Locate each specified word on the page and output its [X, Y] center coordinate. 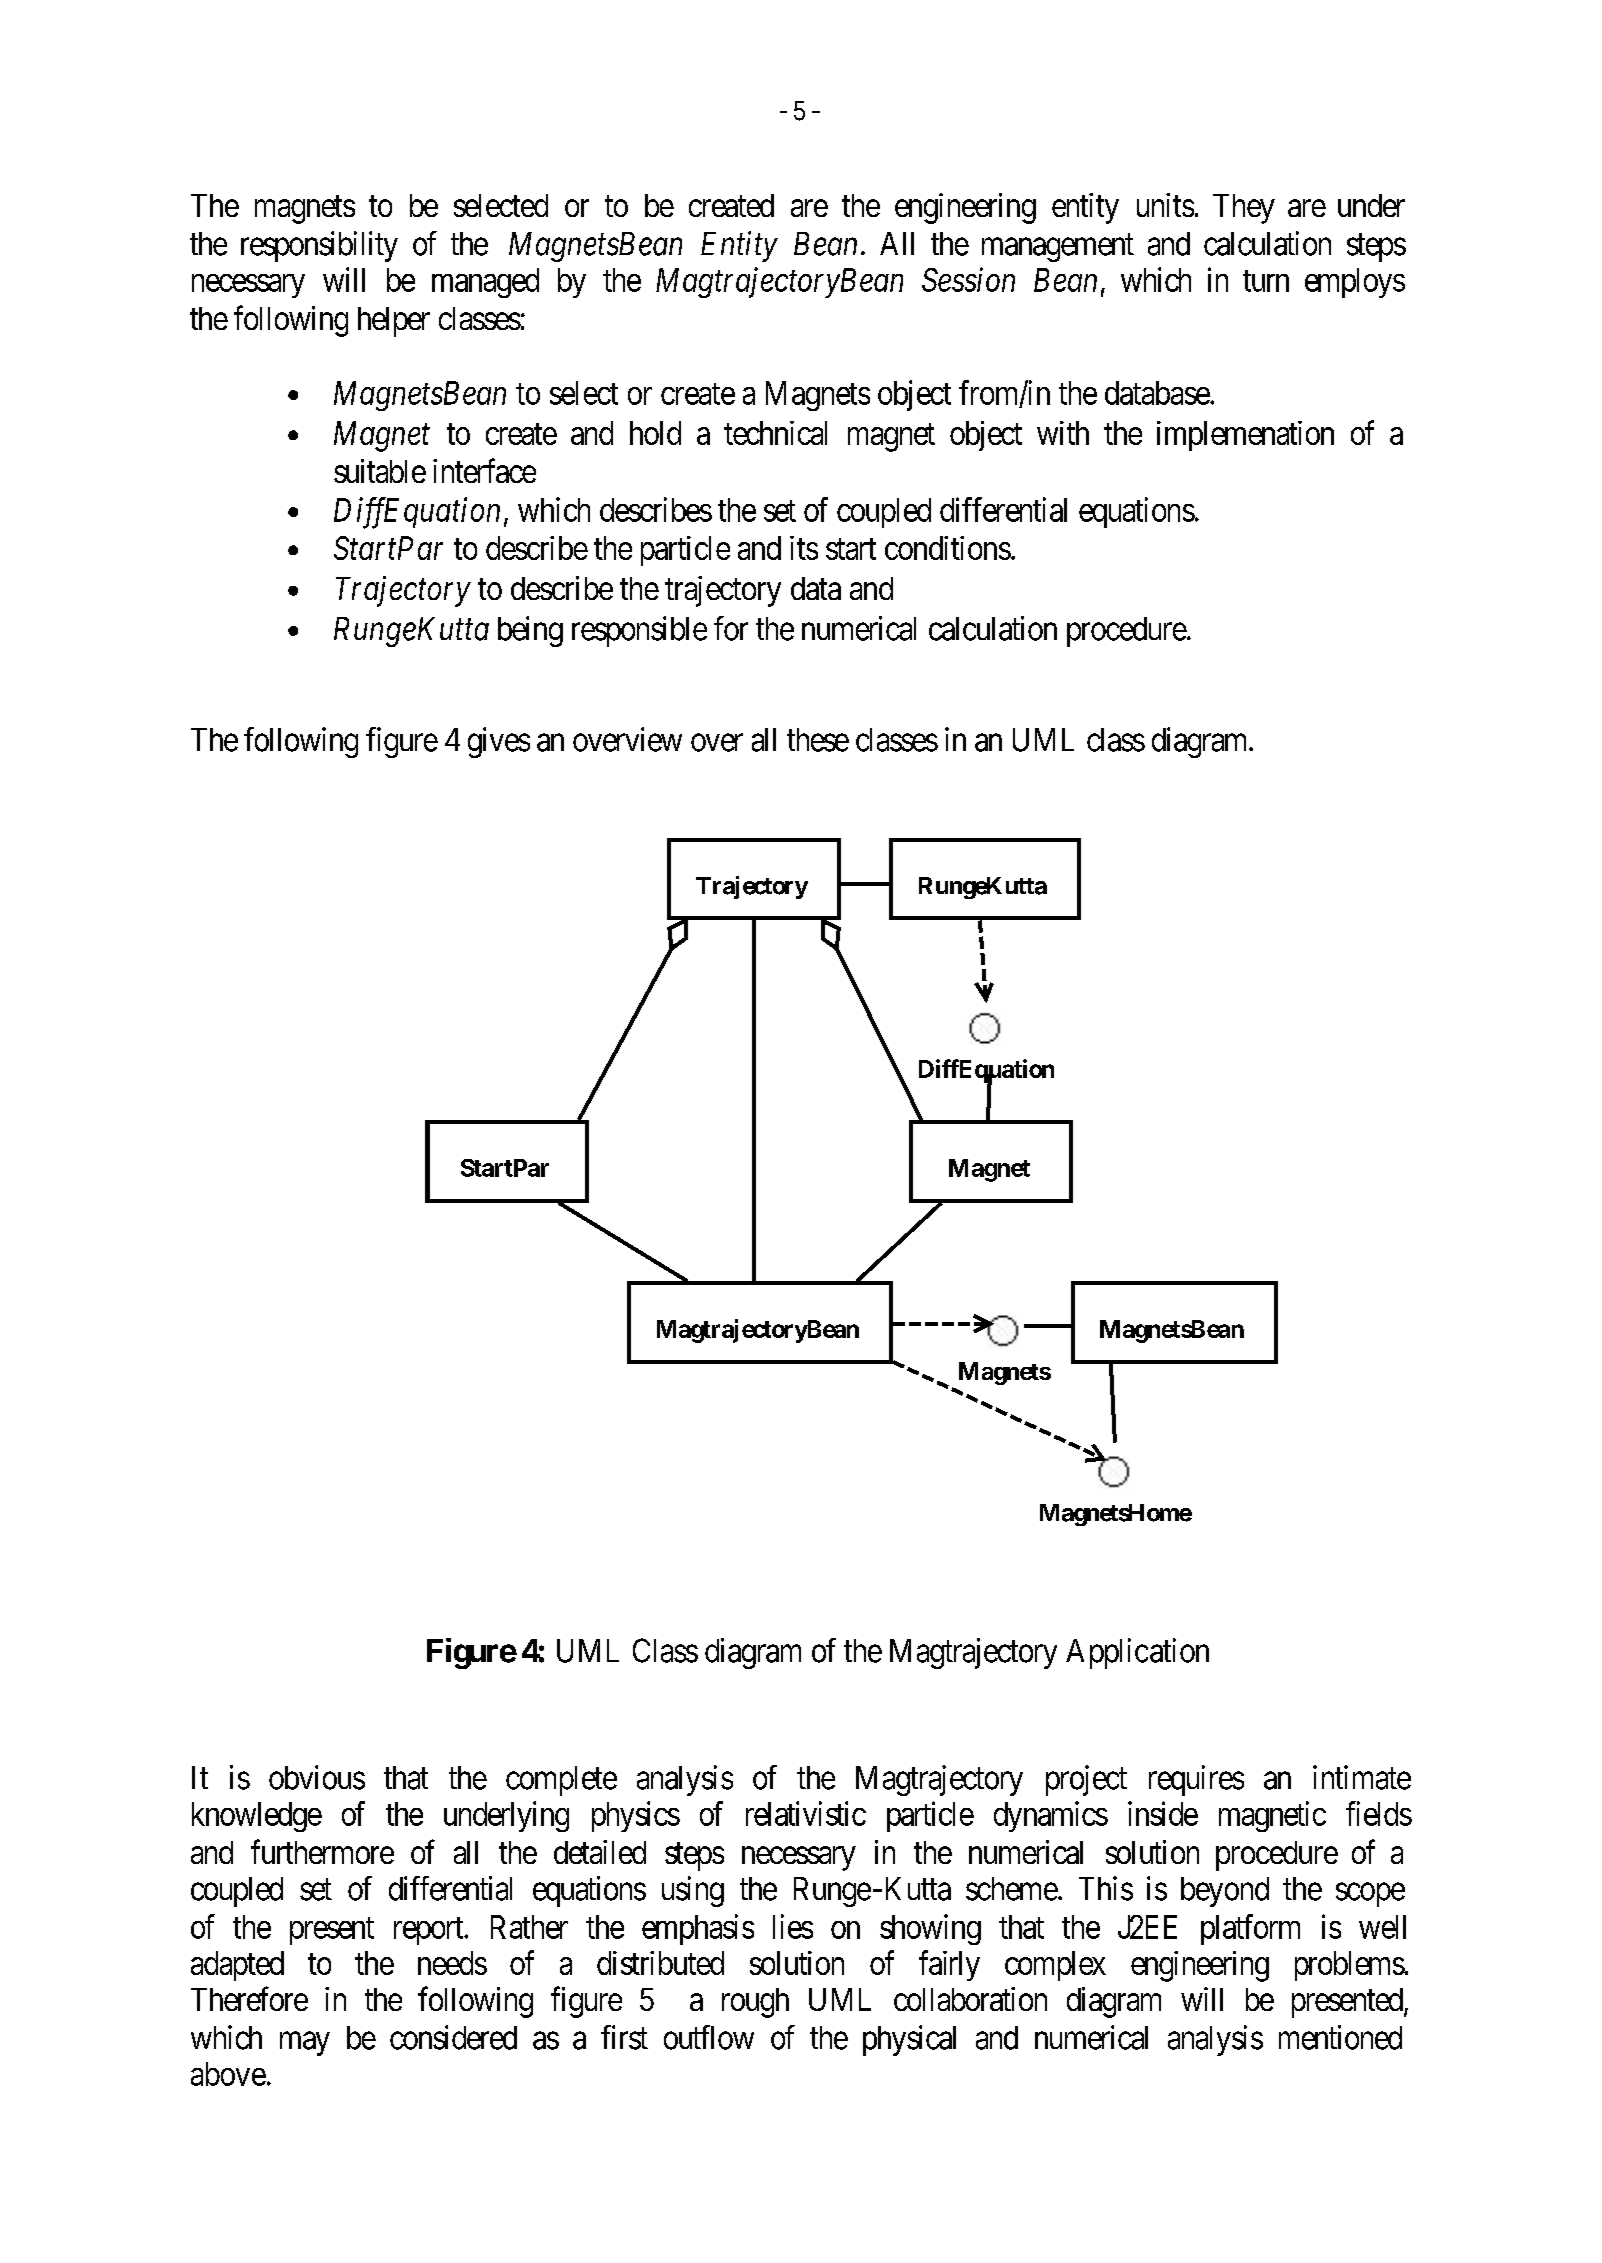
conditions [948, 548]
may [305, 2044]
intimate [1362, 1777]
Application [1137, 1653]
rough [755, 2003]
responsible [639, 631]
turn [1266, 281]
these [818, 740]
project [1086, 1780]
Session [968, 280]
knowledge [257, 1817]
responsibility [319, 246]
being [530, 631]
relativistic [806, 1813]
